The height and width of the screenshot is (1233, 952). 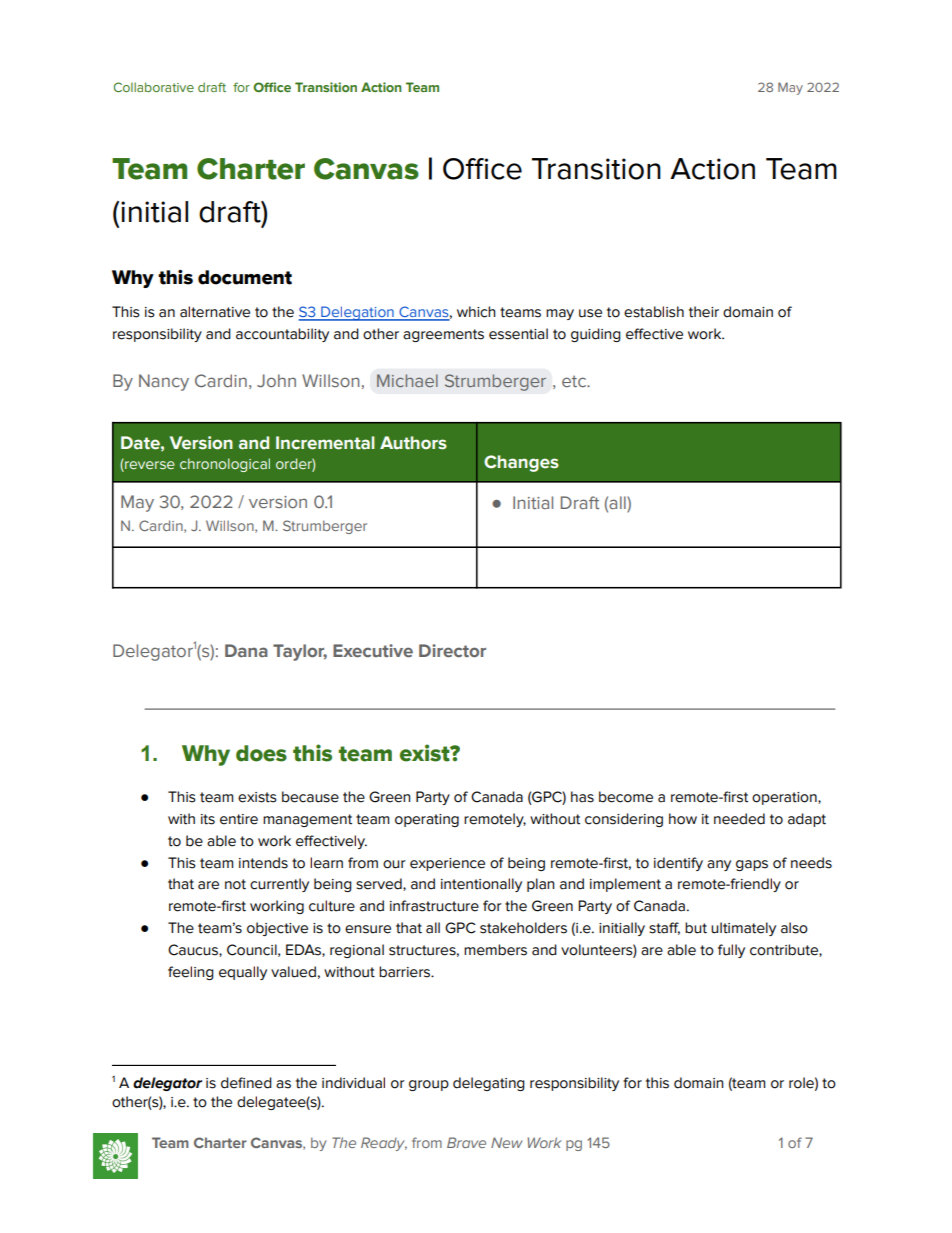 What do you see at coordinates (443, 335) in the screenshot?
I see `agreements` at bounding box center [443, 335].
